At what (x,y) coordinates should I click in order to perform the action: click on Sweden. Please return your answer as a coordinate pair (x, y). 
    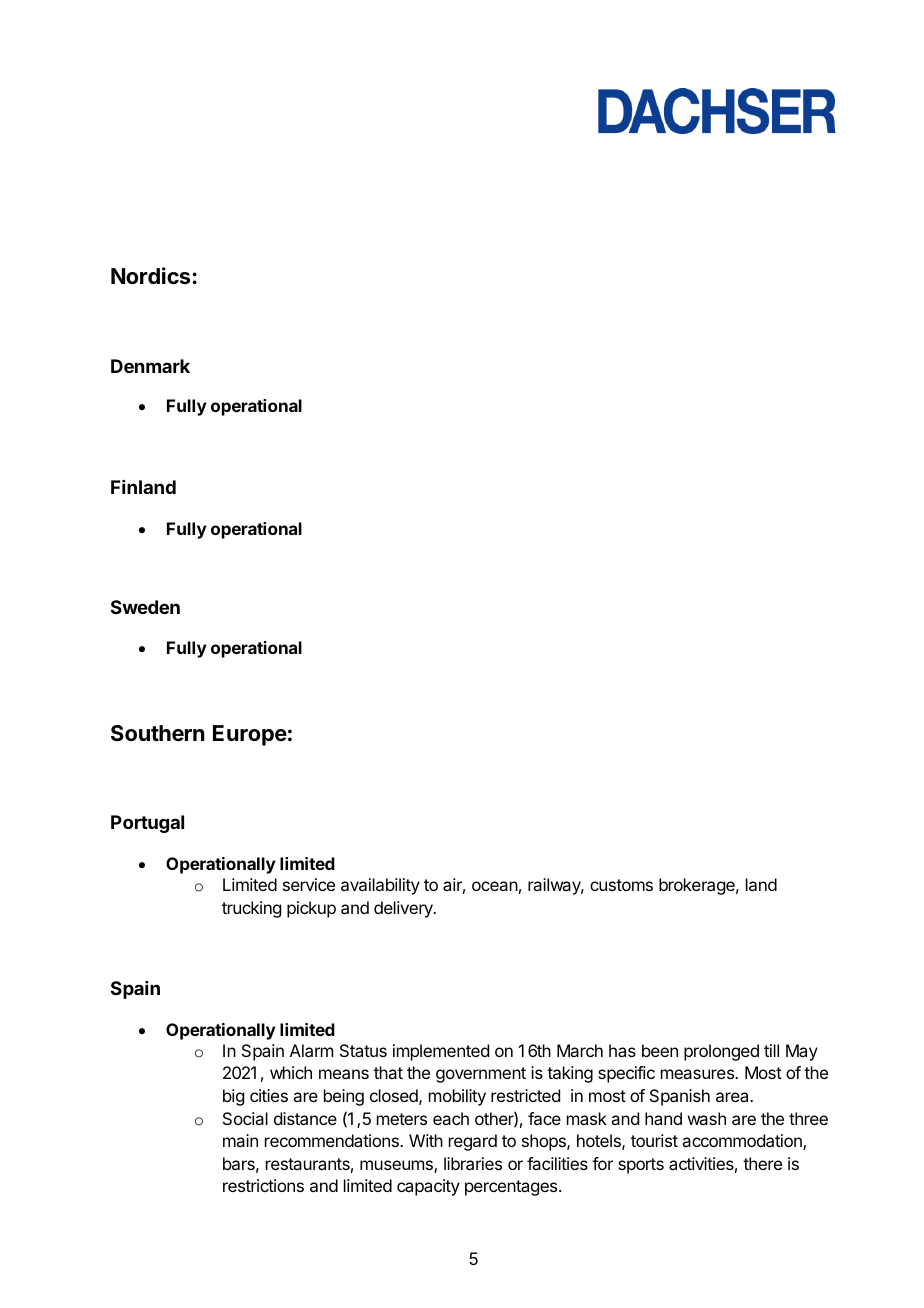
    Looking at the image, I should click on (145, 607).
